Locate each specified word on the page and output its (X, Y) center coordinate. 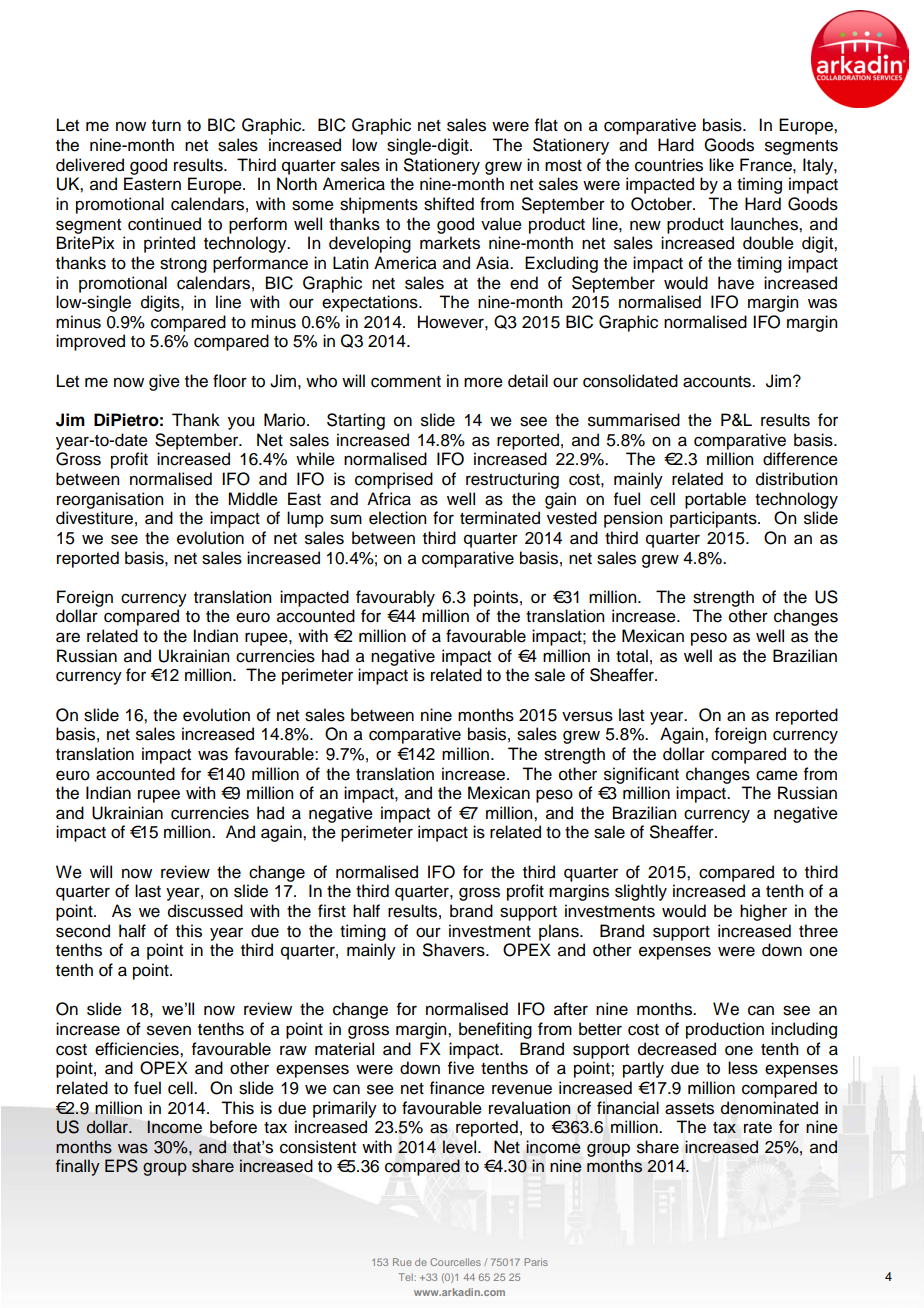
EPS (121, 1166)
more (483, 382)
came (777, 775)
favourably (395, 598)
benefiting (495, 1030)
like (721, 165)
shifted (449, 204)
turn (166, 126)
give (164, 382)
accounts (718, 382)
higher (763, 912)
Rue (402, 1262)
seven (169, 1030)
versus (587, 716)
